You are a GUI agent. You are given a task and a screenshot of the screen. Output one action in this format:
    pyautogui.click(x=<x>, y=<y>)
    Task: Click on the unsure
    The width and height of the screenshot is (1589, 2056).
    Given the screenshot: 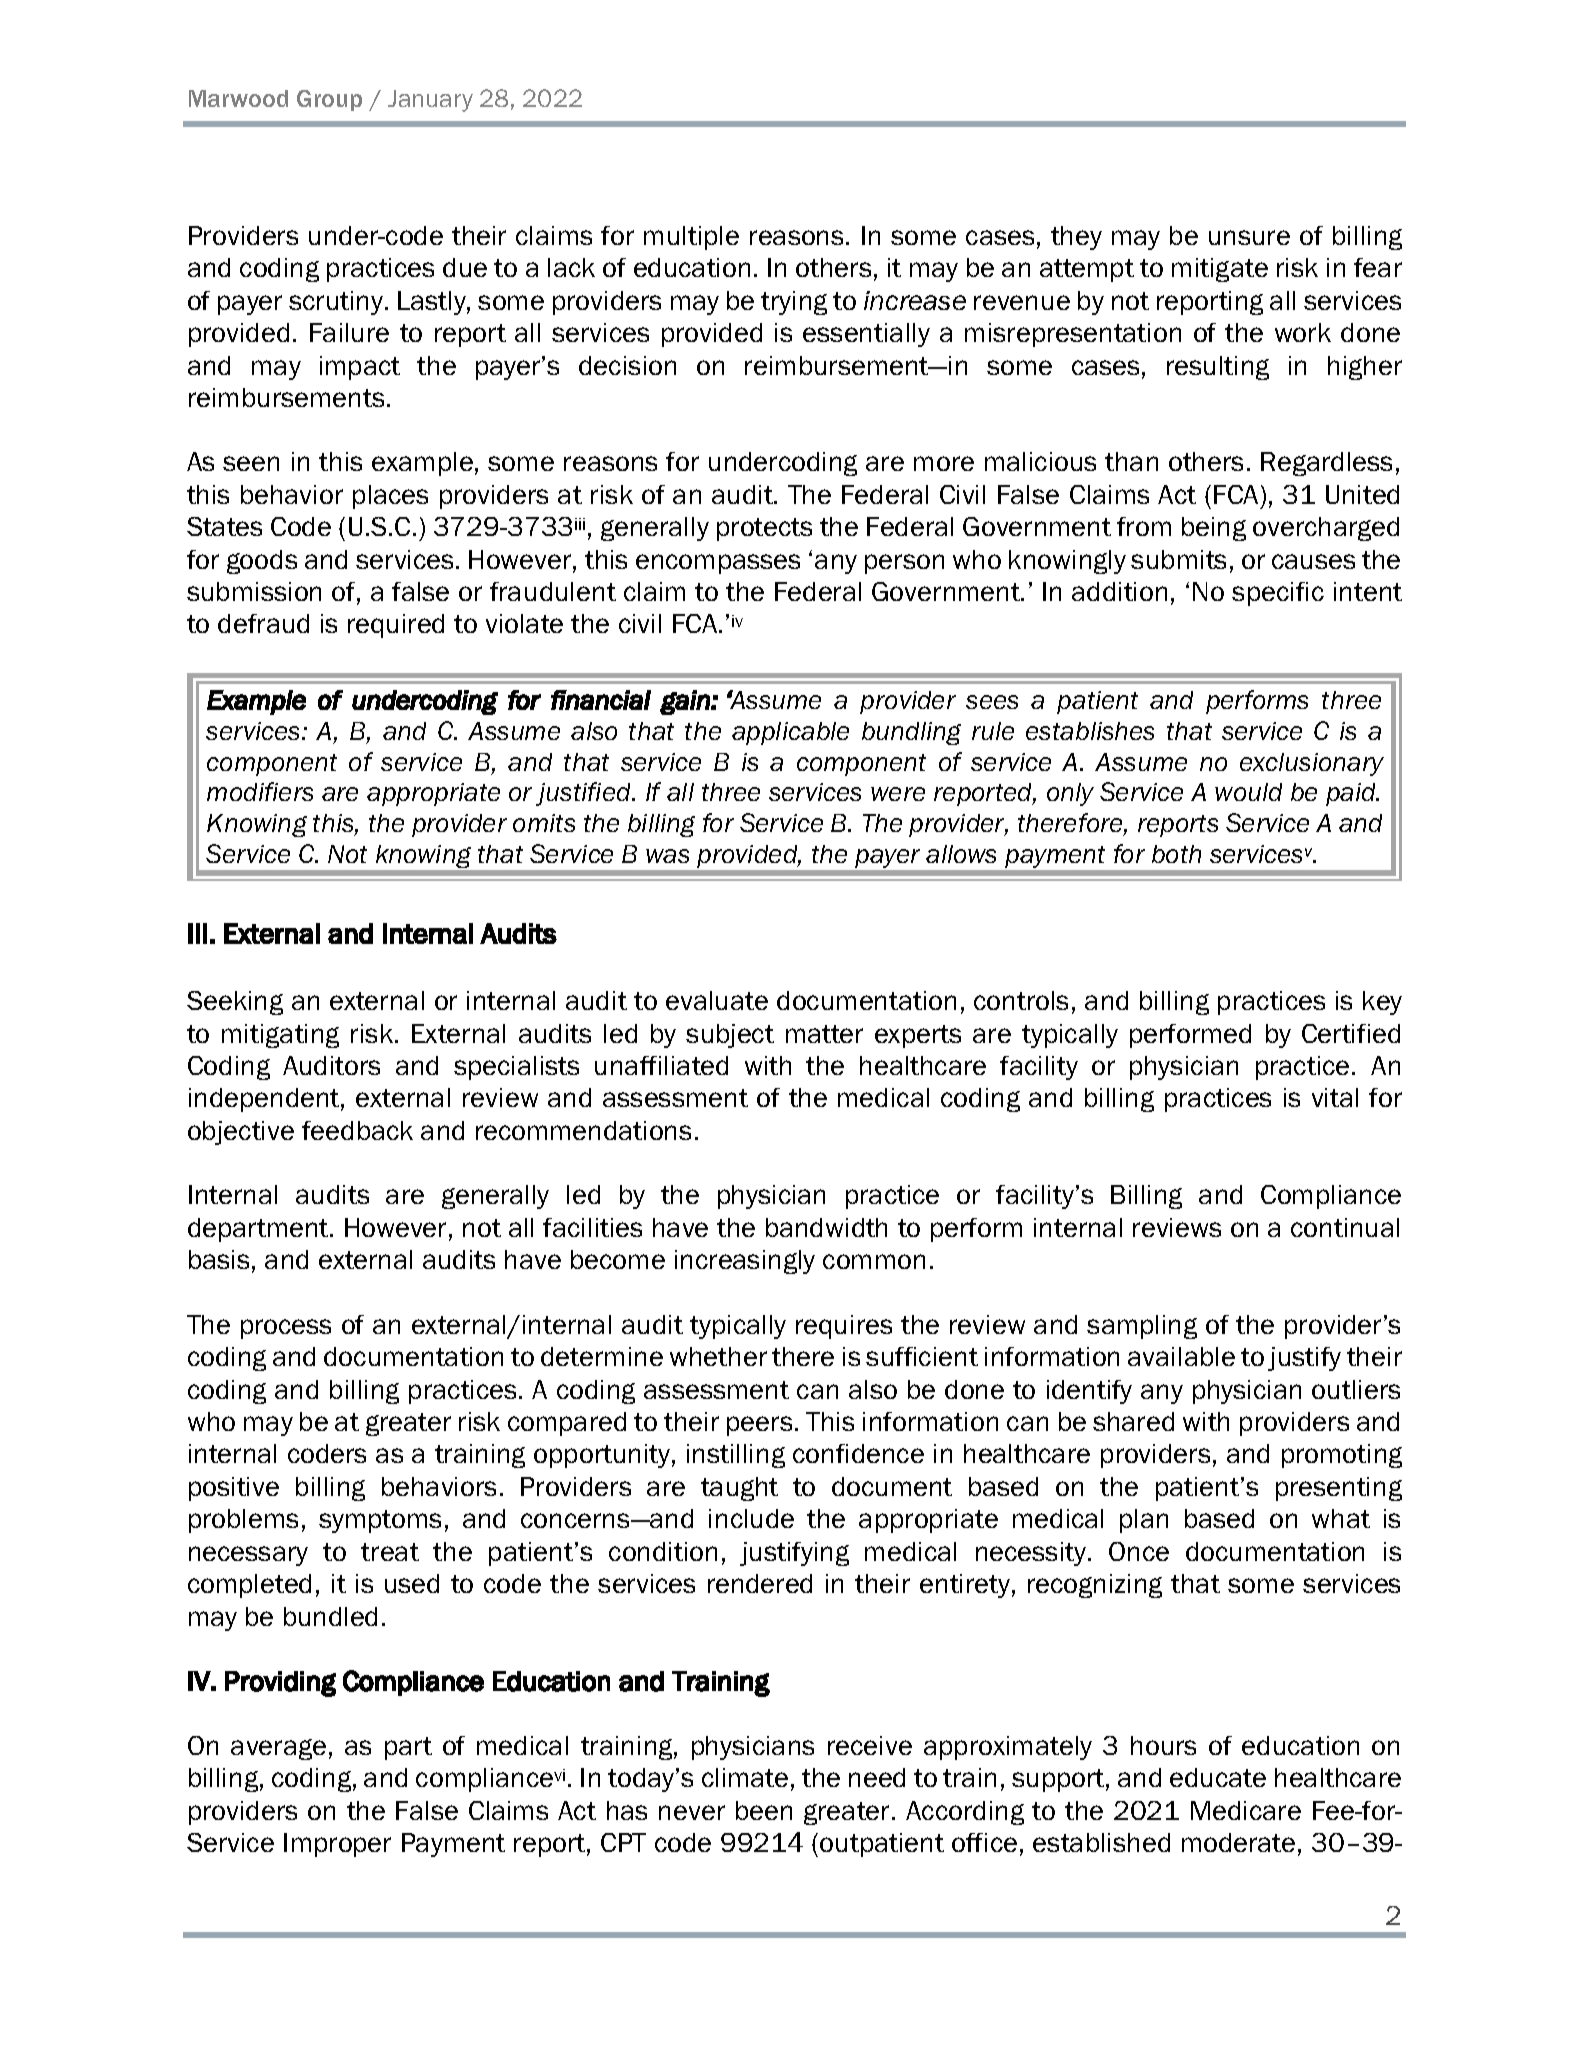 What is the action you would take?
    pyautogui.click(x=1249, y=237)
